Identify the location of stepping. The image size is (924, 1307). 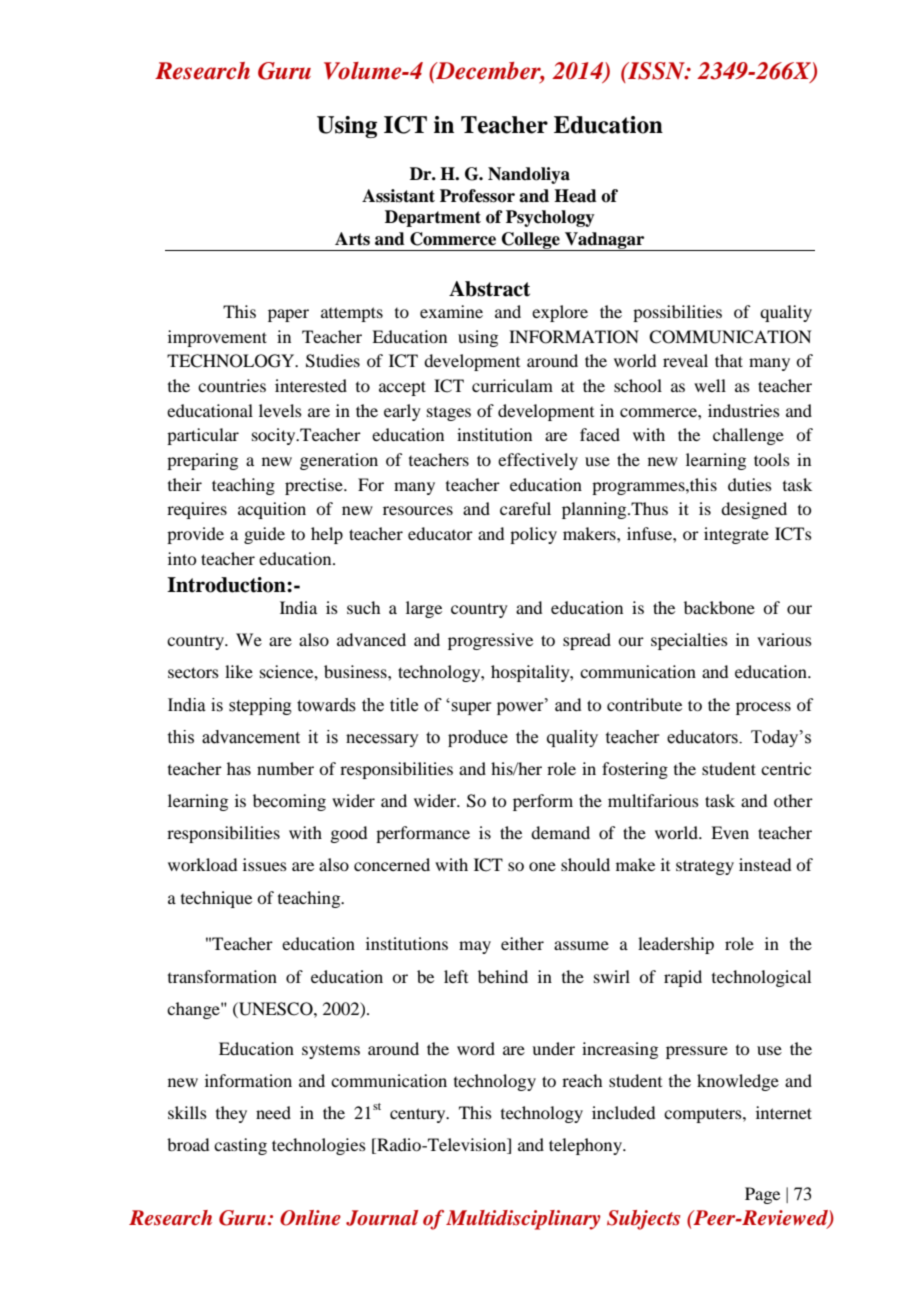
(260, 706).
